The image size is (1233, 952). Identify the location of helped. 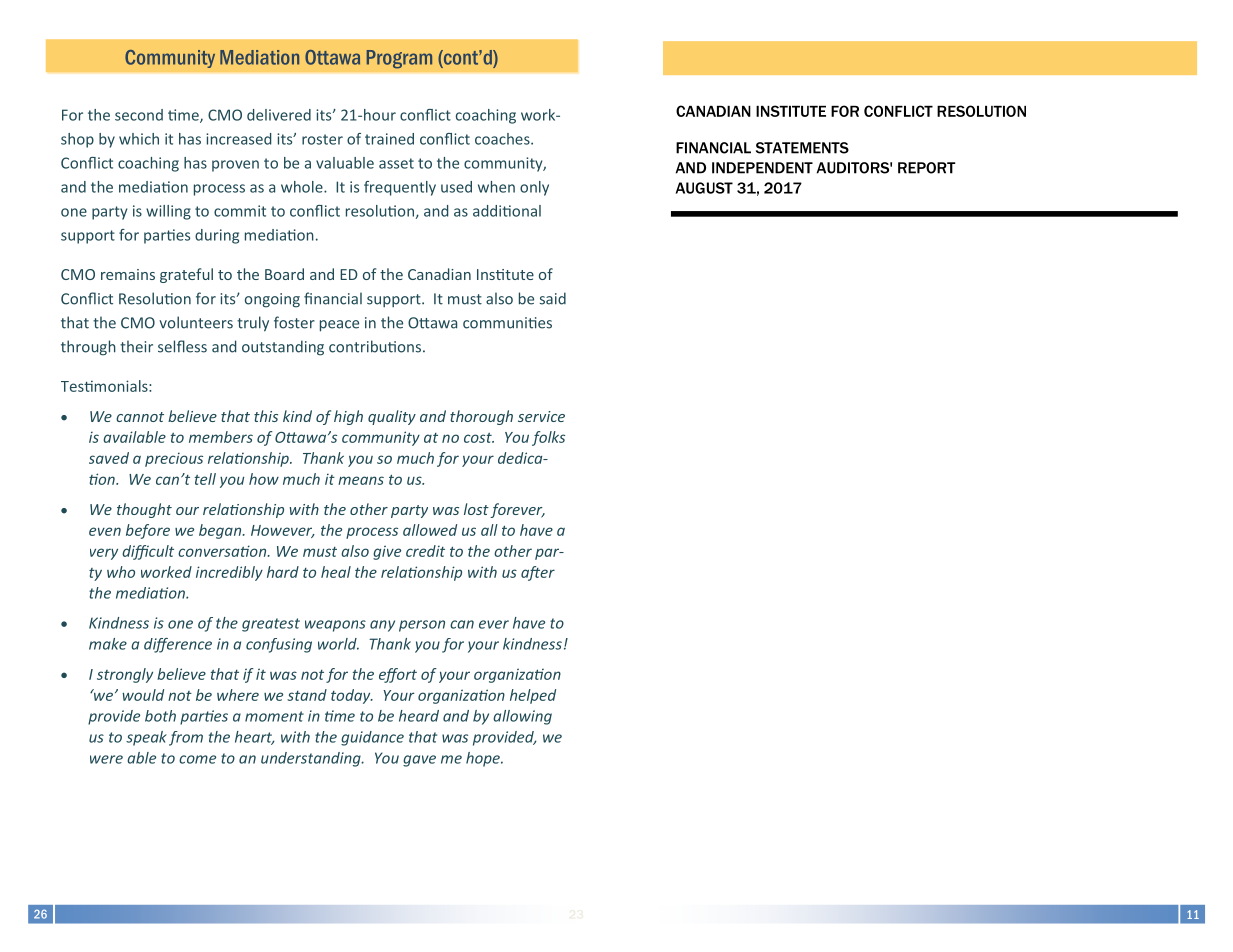
(533, 696).
